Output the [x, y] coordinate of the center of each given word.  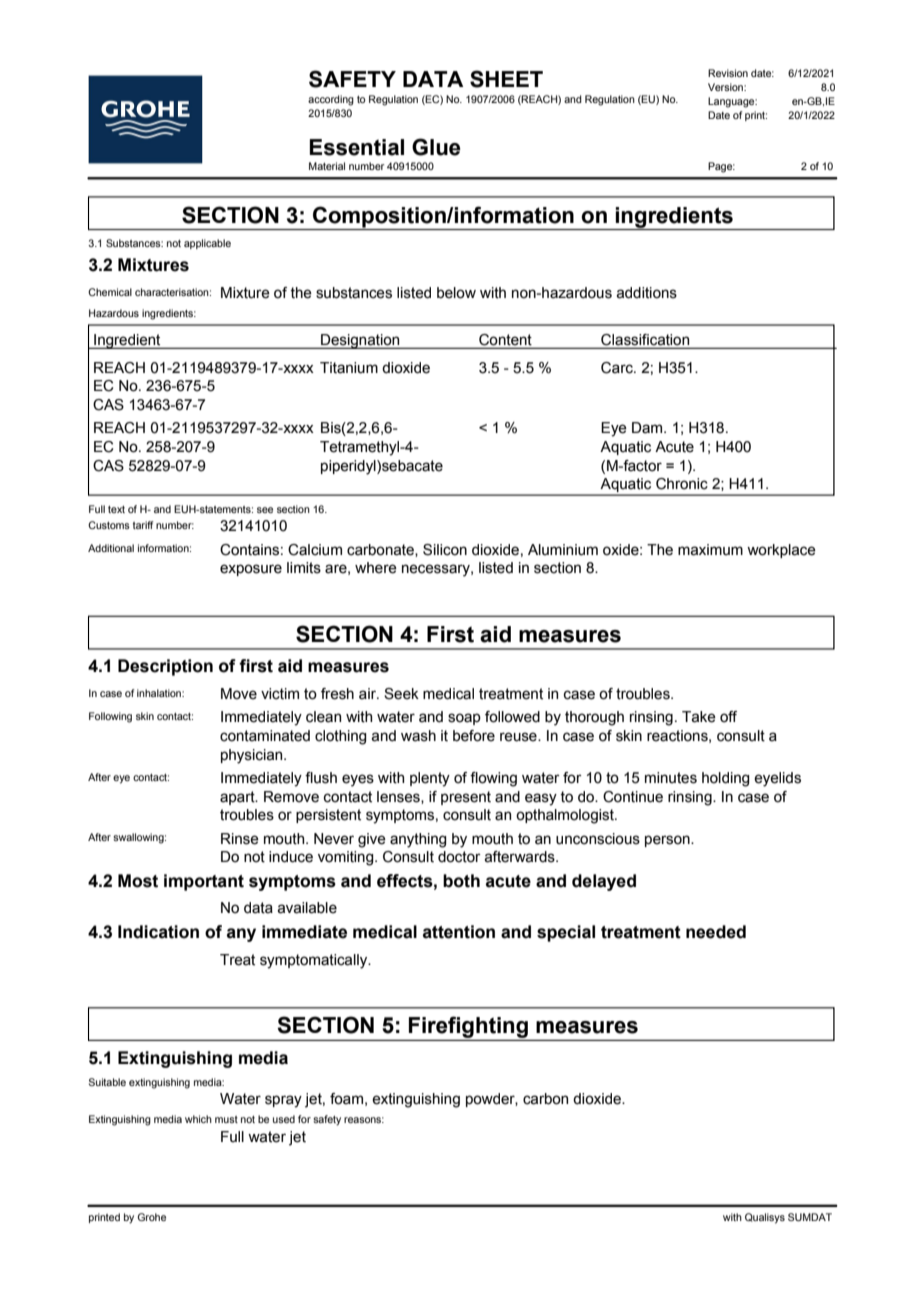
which [198, 1119]
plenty [430, 779]
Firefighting [468, 1028]
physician [253, 756]
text [116, 509]
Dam [648, 428]
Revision [728, 73]
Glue [436, 147]
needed [716, 932]
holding [726, 779]
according [331, 100]
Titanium [349, 368]
